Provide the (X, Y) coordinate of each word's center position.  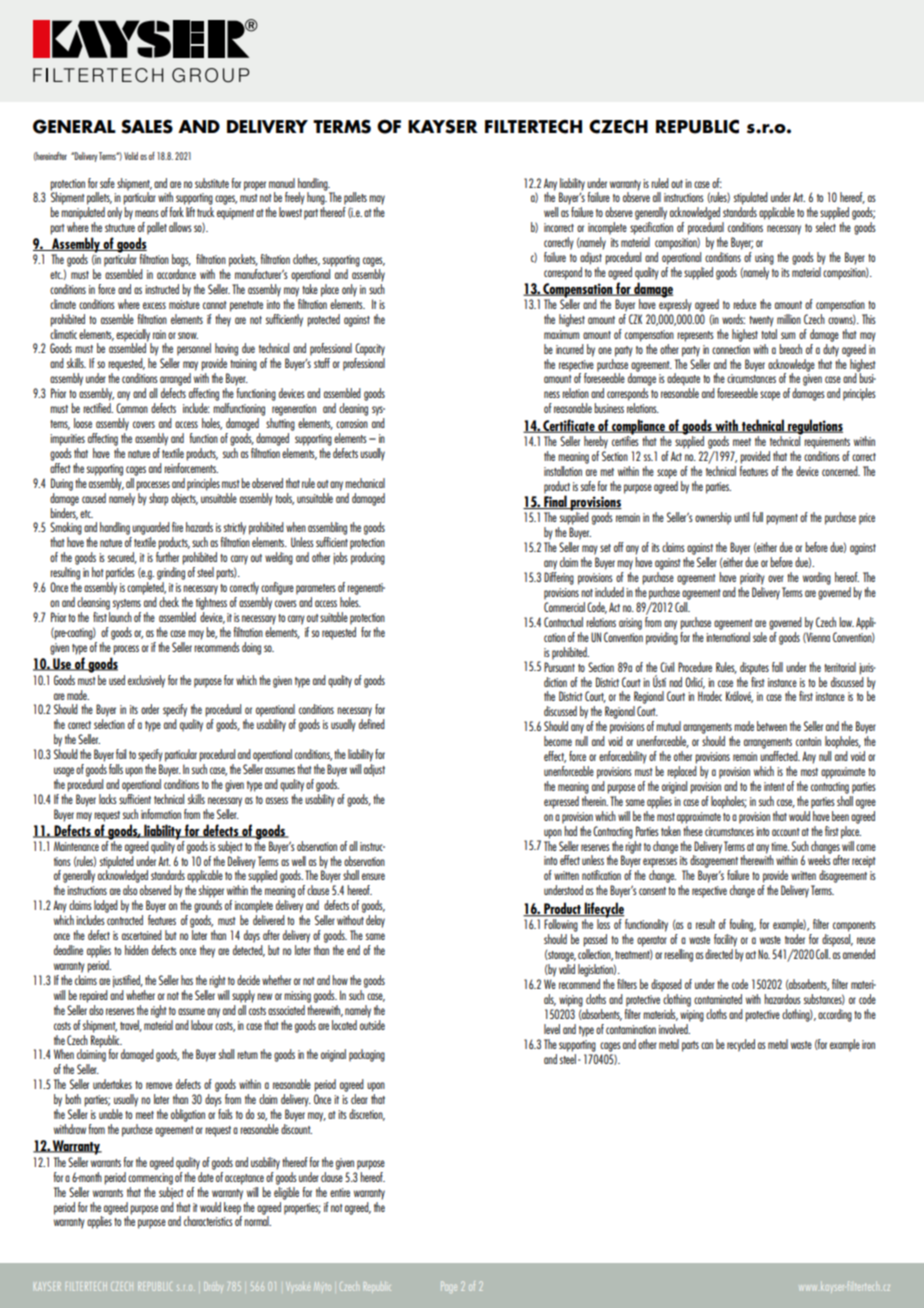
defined (372, 724)
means (147, 213)
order (150, 709)
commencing (150, 1179)
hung (317, 197)
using (764, 259)
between (772, 726)
